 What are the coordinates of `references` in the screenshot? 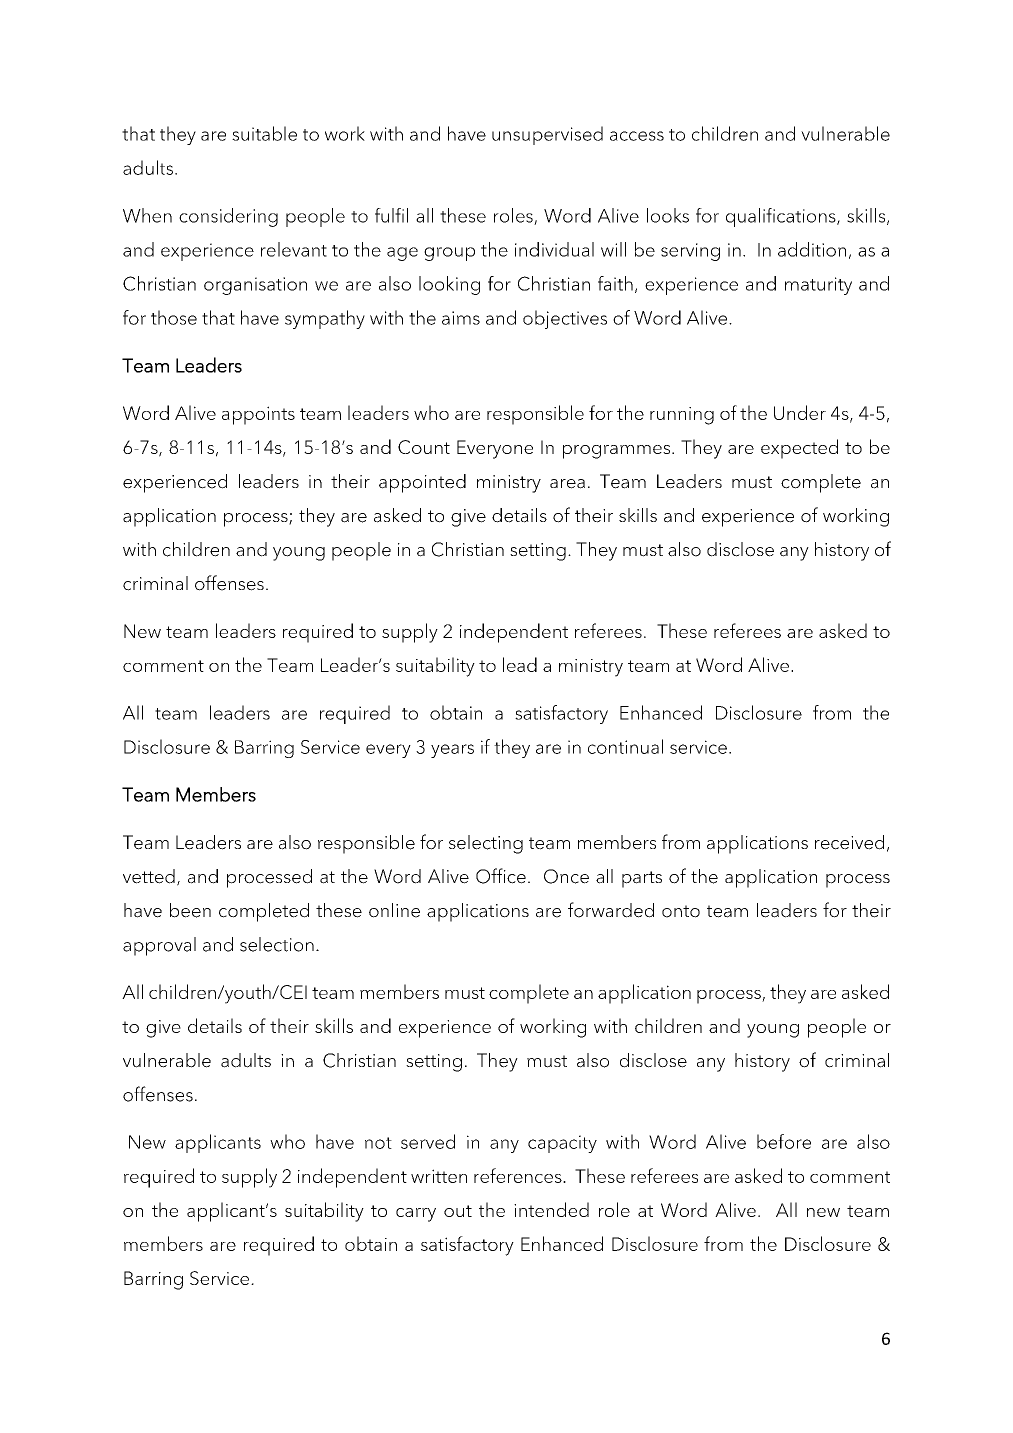 It's located at (519, 1175).
